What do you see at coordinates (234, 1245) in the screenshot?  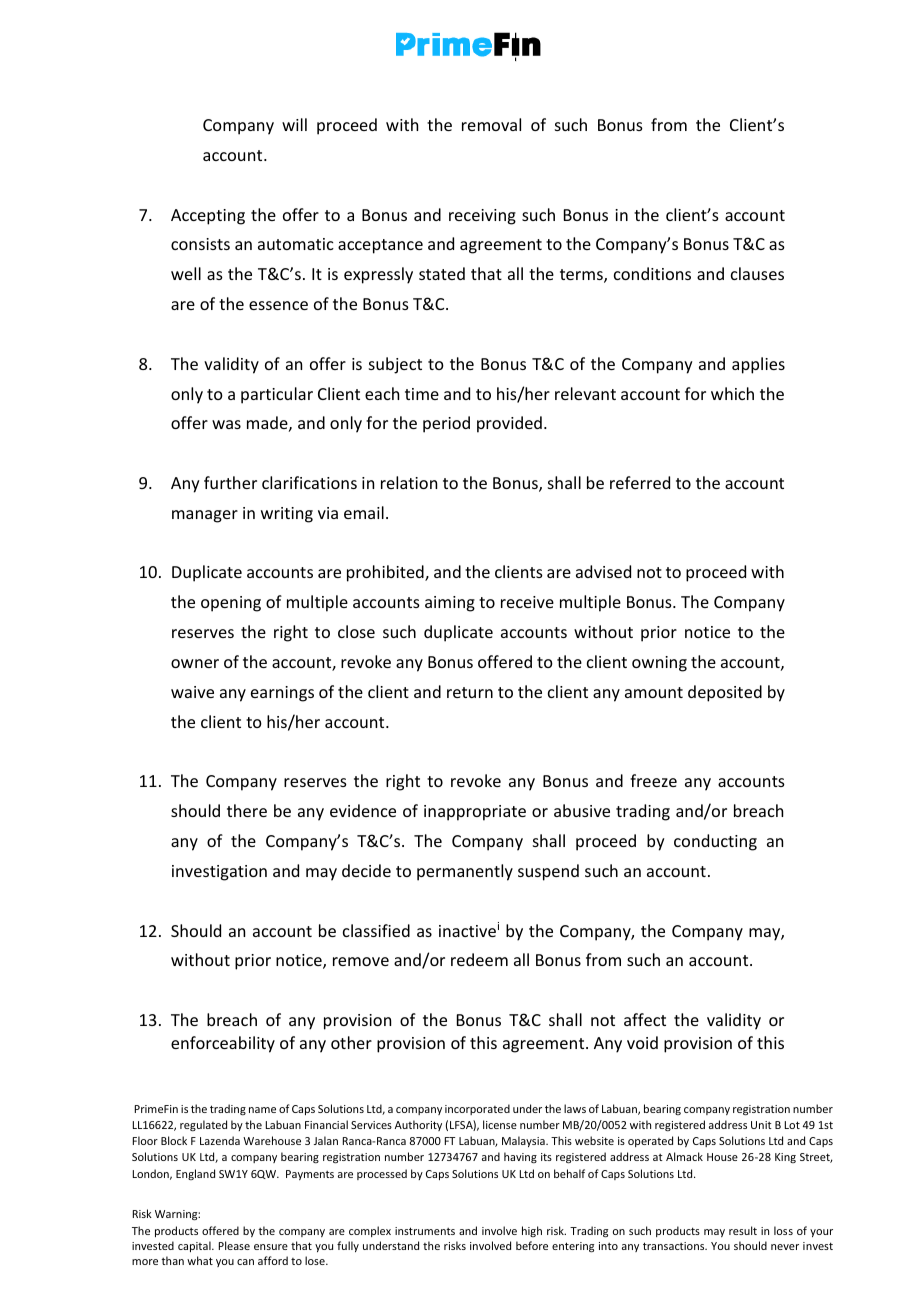 I see `Please` at bounding box center [234, 1245].
